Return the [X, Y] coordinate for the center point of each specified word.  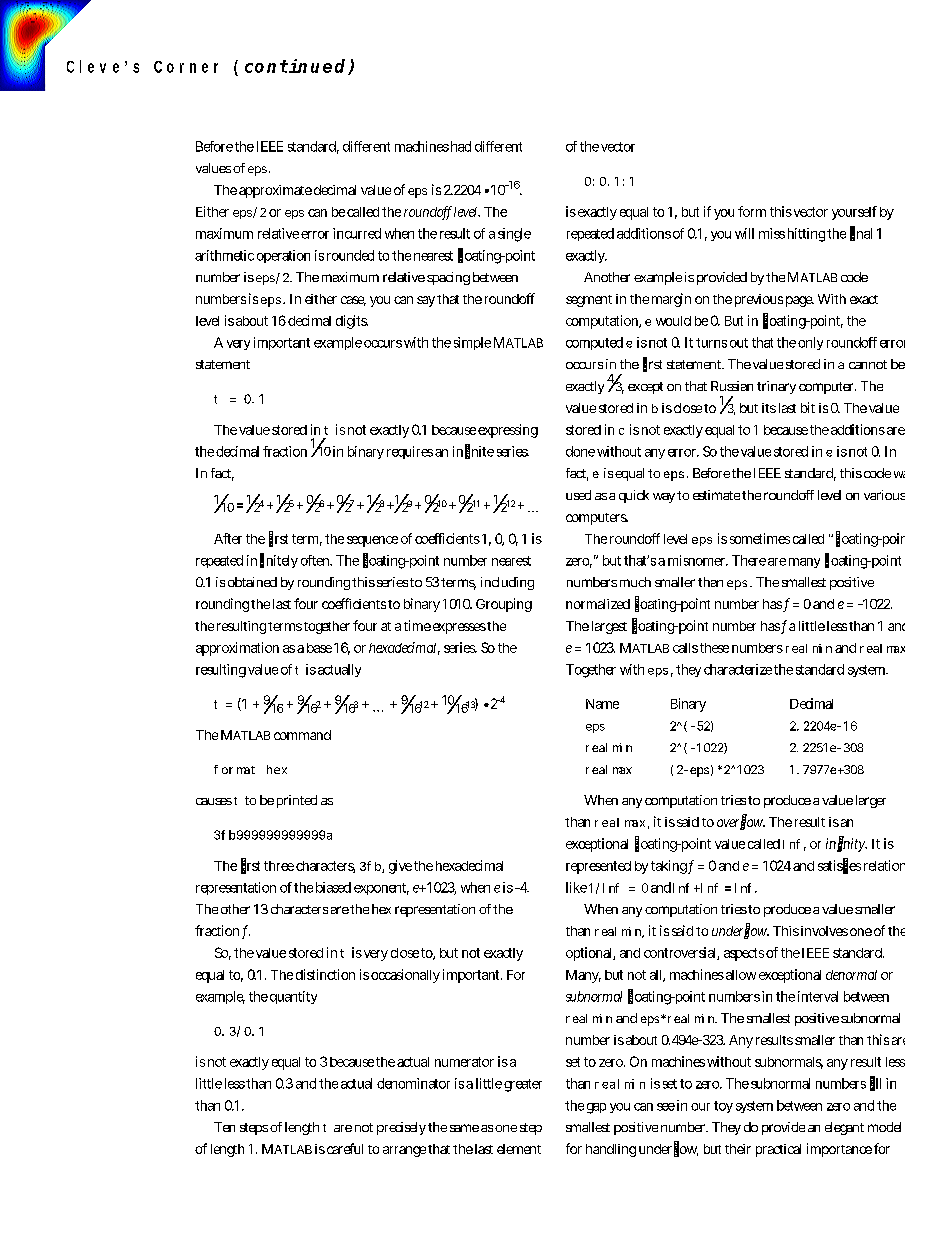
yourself [854, 213]
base [319, 648]
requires [410, 452]
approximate [275, 191]
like [576, 887]
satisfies [839, 865]
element [519, 1149]
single [514, 235]
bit [808, 407]
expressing [508, 431]
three [279, 866]
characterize [738, 669]
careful [345, 1148]
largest [609, 627]
